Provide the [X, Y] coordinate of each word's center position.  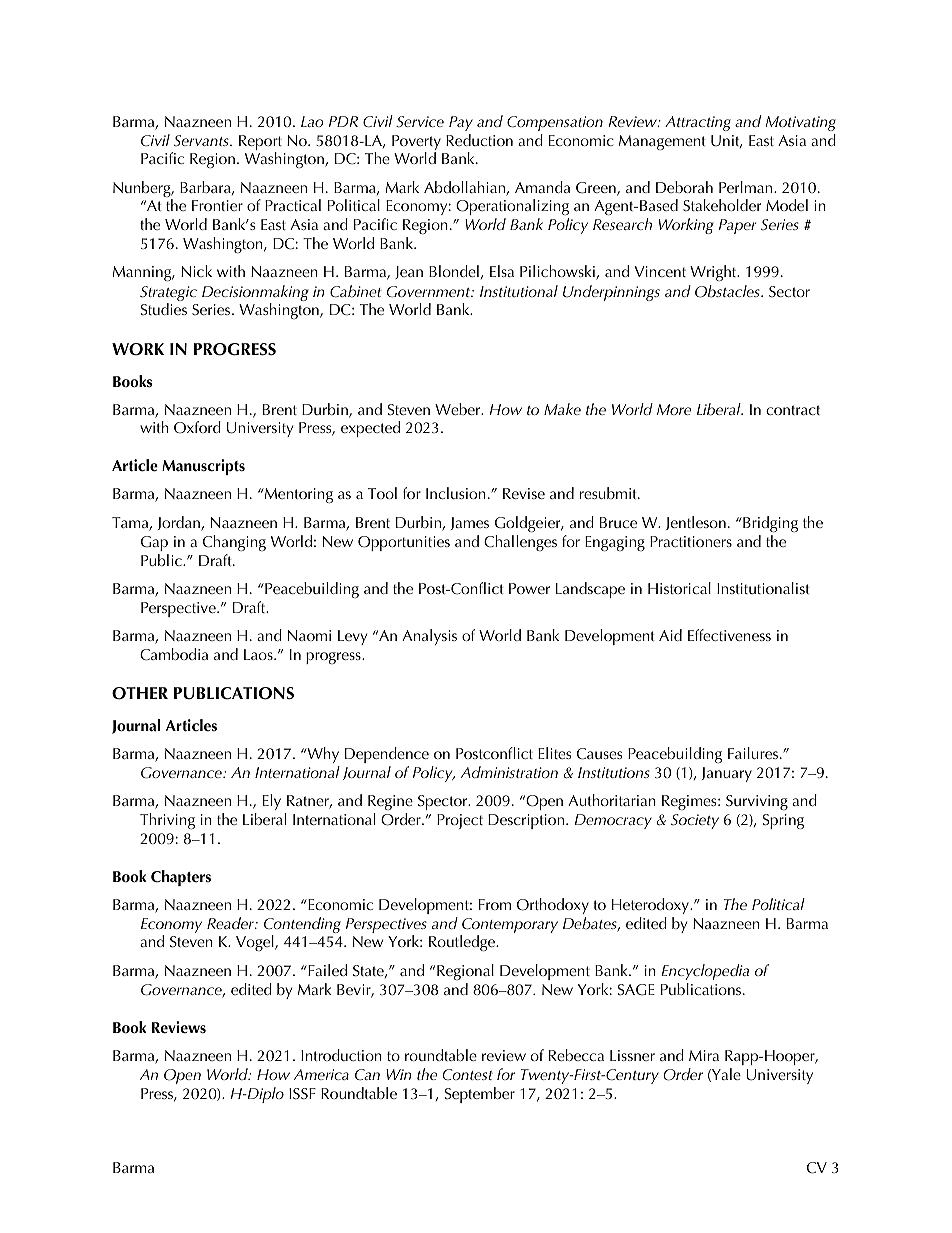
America [321, 1074]
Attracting [698, 123]
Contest [468, 1074]
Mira [704, 1055]
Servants [202, 141]
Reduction [479, 140]
